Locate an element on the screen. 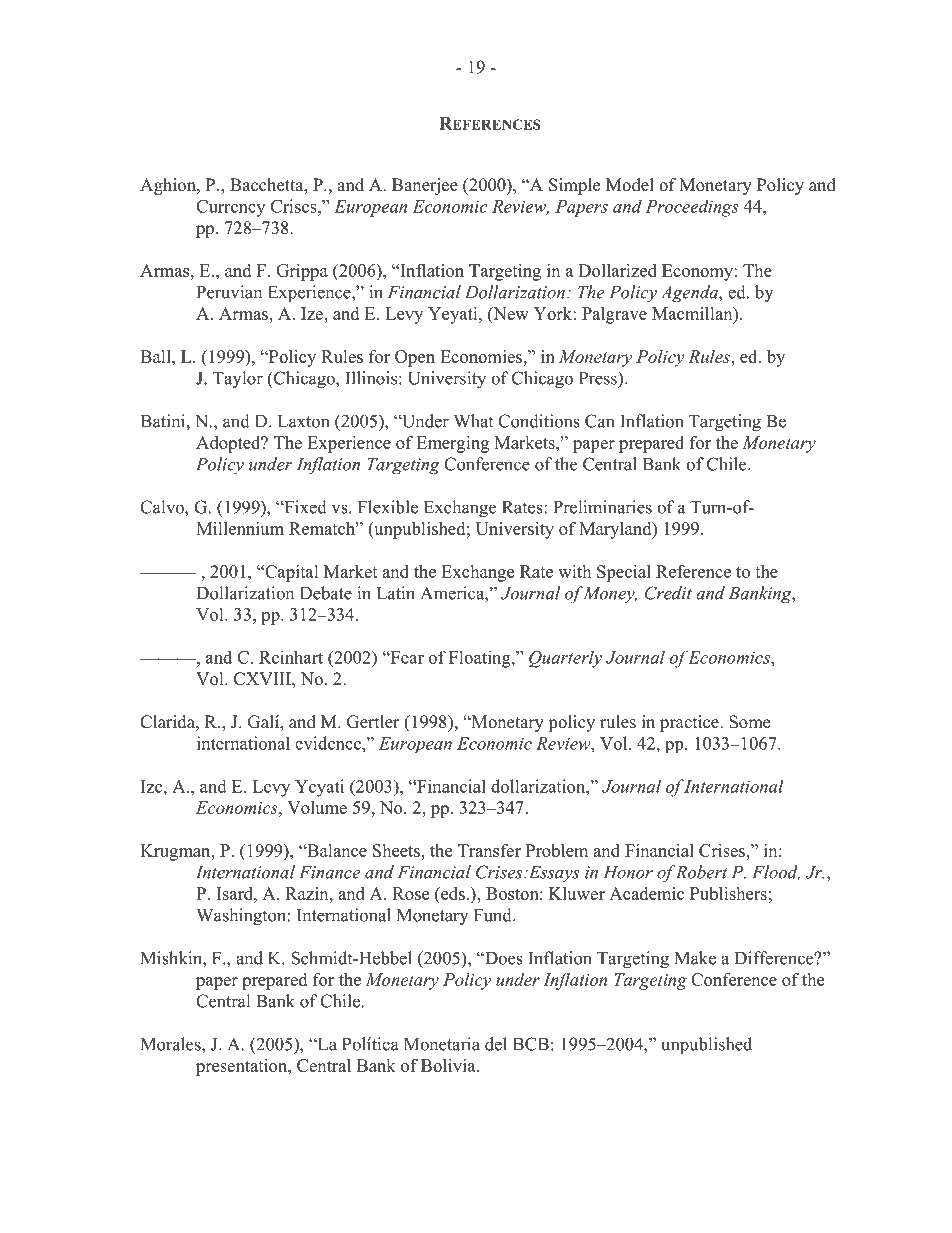 The image size is (952, 1233). Credit is located at coordinates (668, 593).
